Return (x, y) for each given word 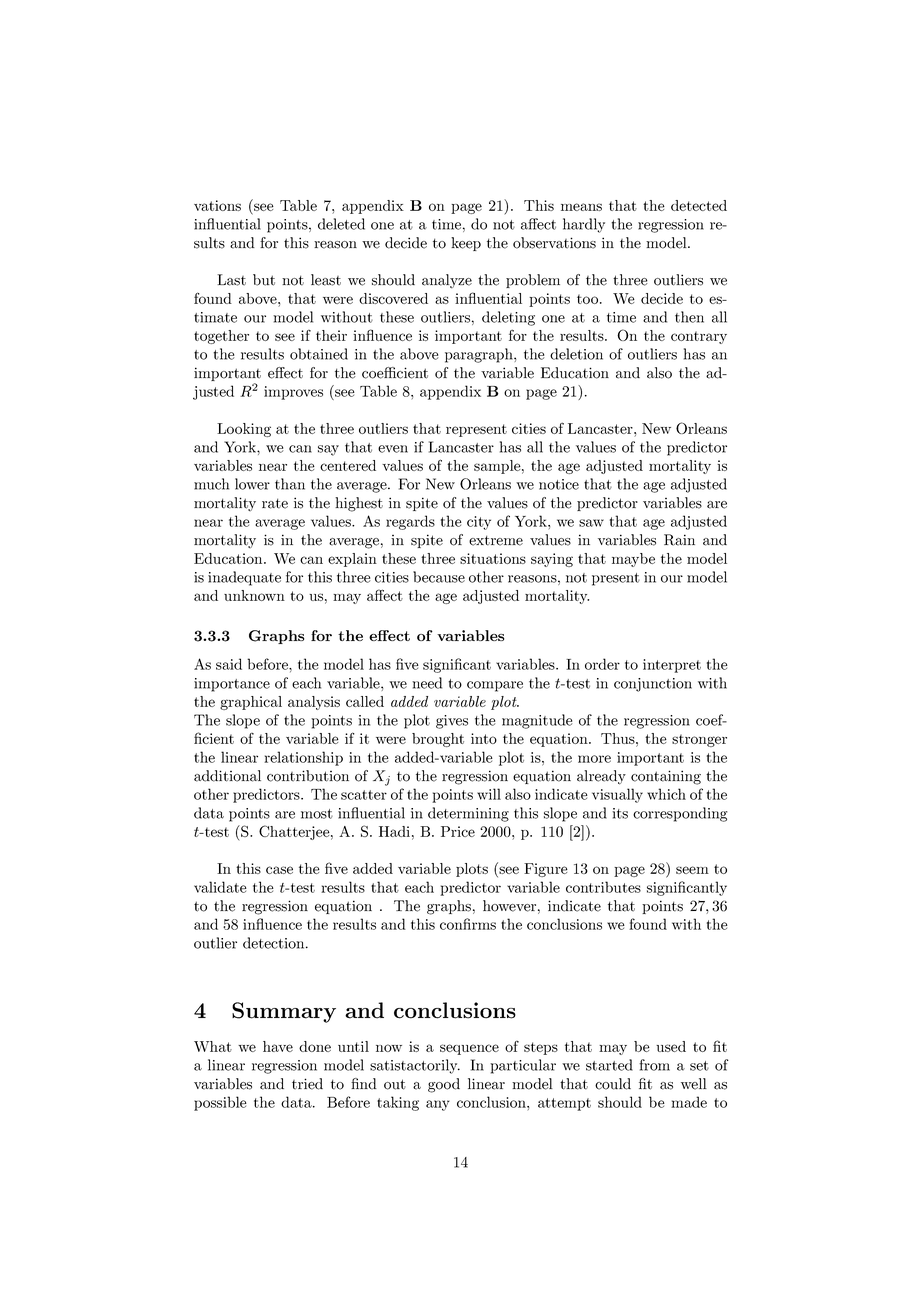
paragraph (480, 355)
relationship (303, 758)
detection (275, 943)
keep (466, 244)
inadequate (244, 578)
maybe (633, 560)
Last (231, 280)
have (278, 1046)
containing (666, 777)
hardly (584, 225)
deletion (576, 354)
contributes (603, 887)
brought (438, 740)
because (439, 577)
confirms (468, 924)
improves (293, 393)
